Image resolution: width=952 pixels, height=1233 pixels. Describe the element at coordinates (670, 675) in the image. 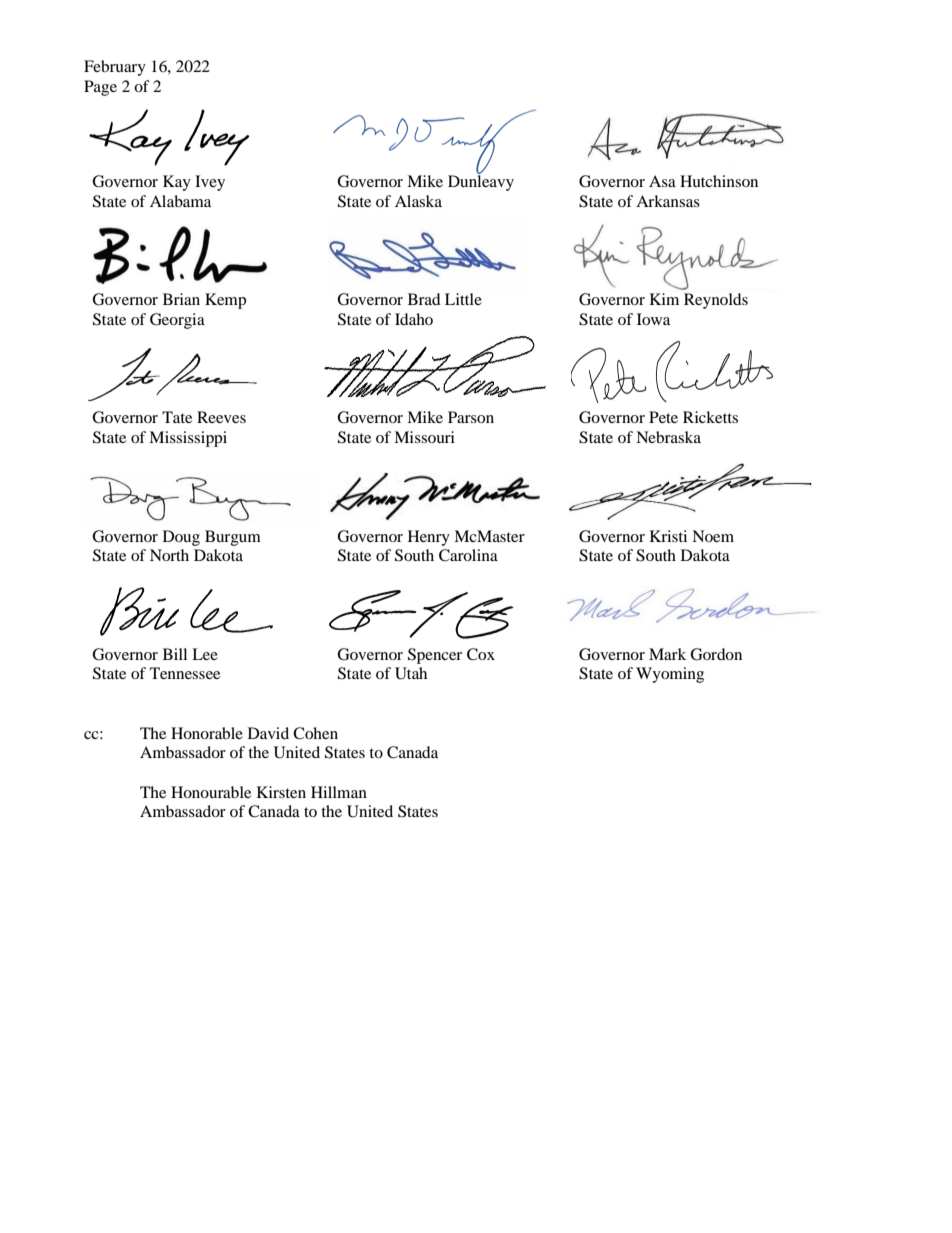

I see `Wyoming` at that location.
